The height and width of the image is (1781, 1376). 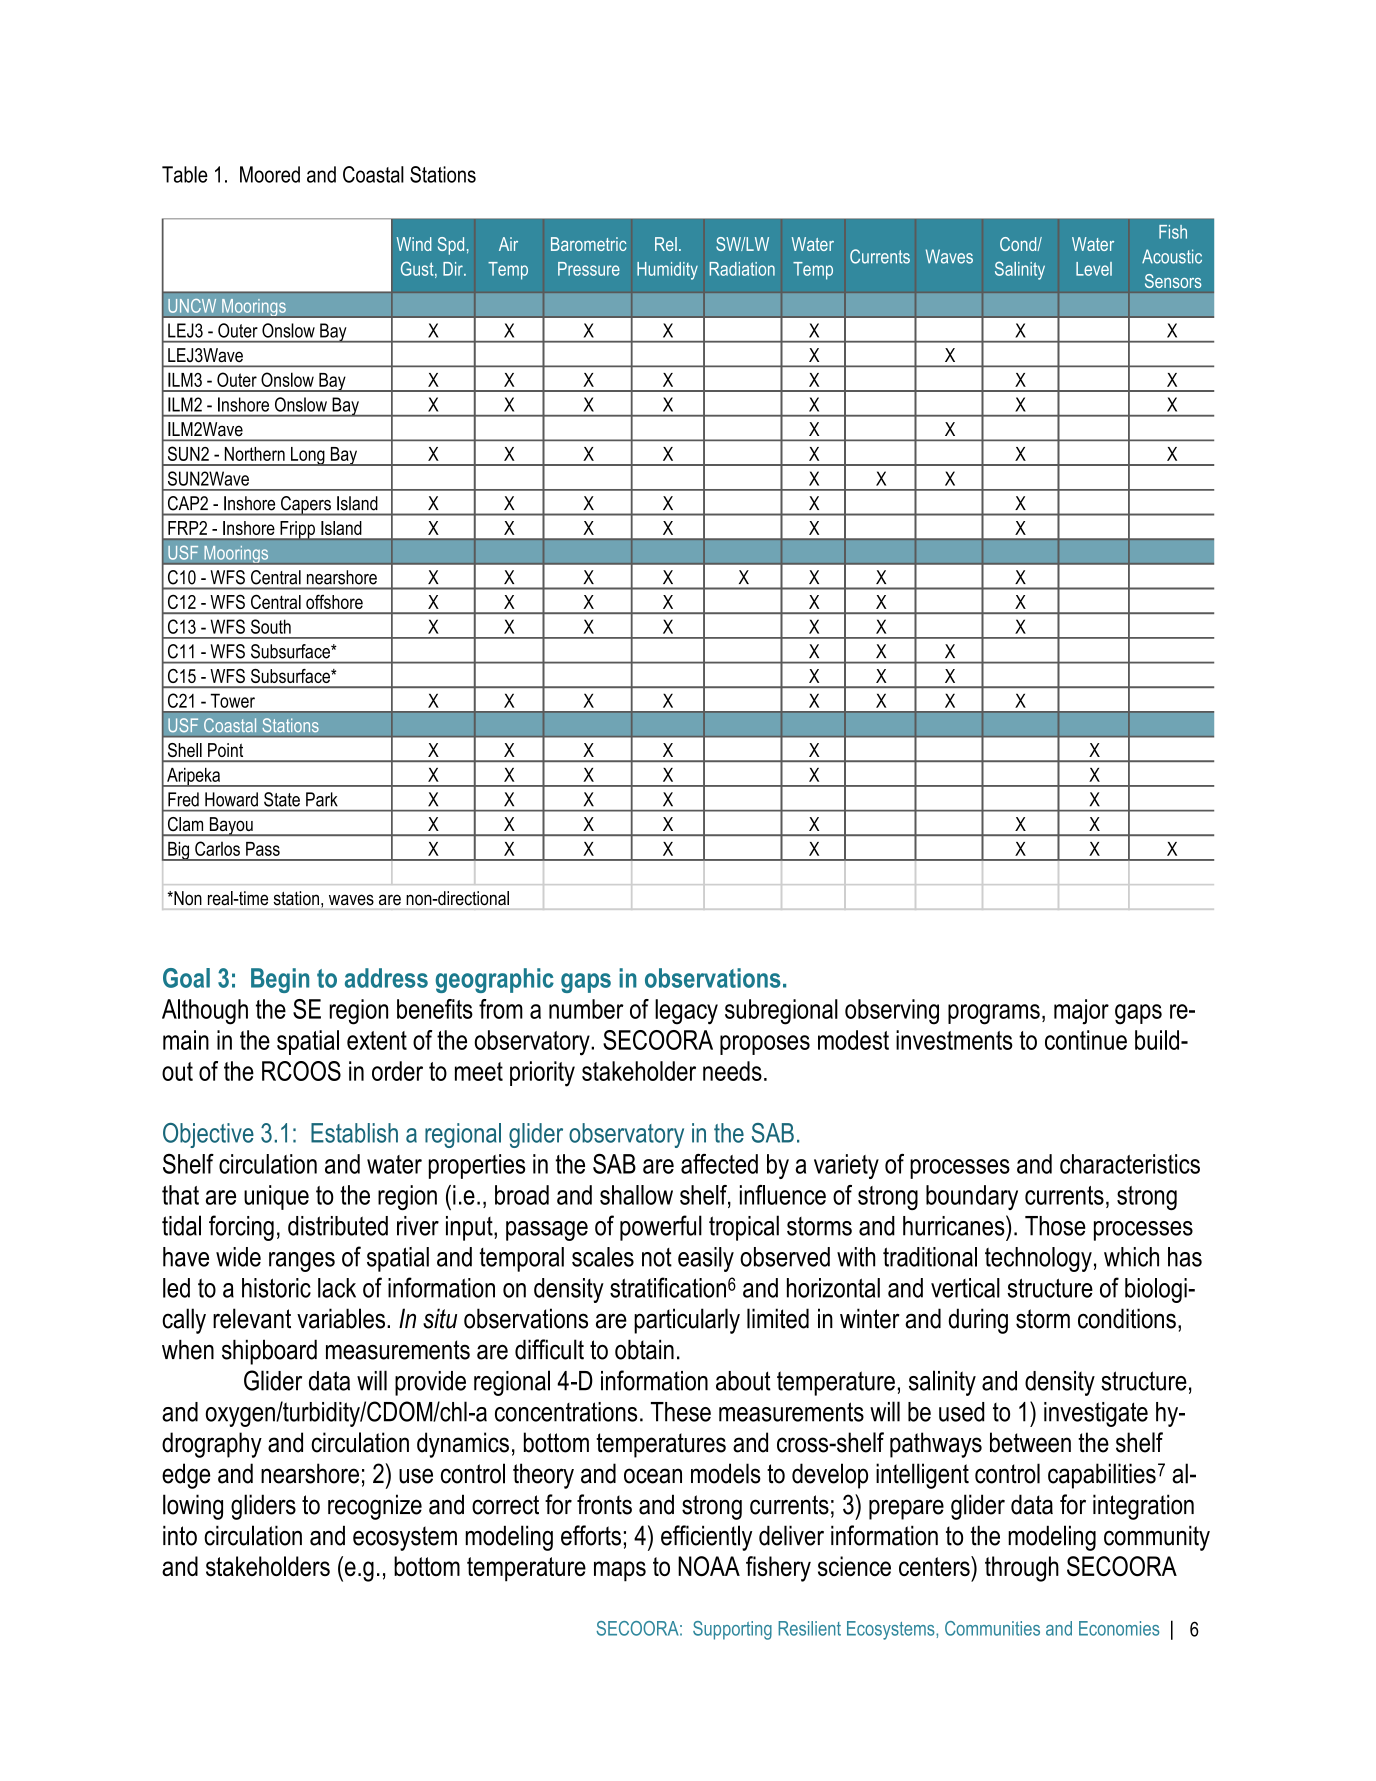 What do you see at coordinates (375, 1507) in the image?
I see `recognize` at bounding box center [375, 1507].
